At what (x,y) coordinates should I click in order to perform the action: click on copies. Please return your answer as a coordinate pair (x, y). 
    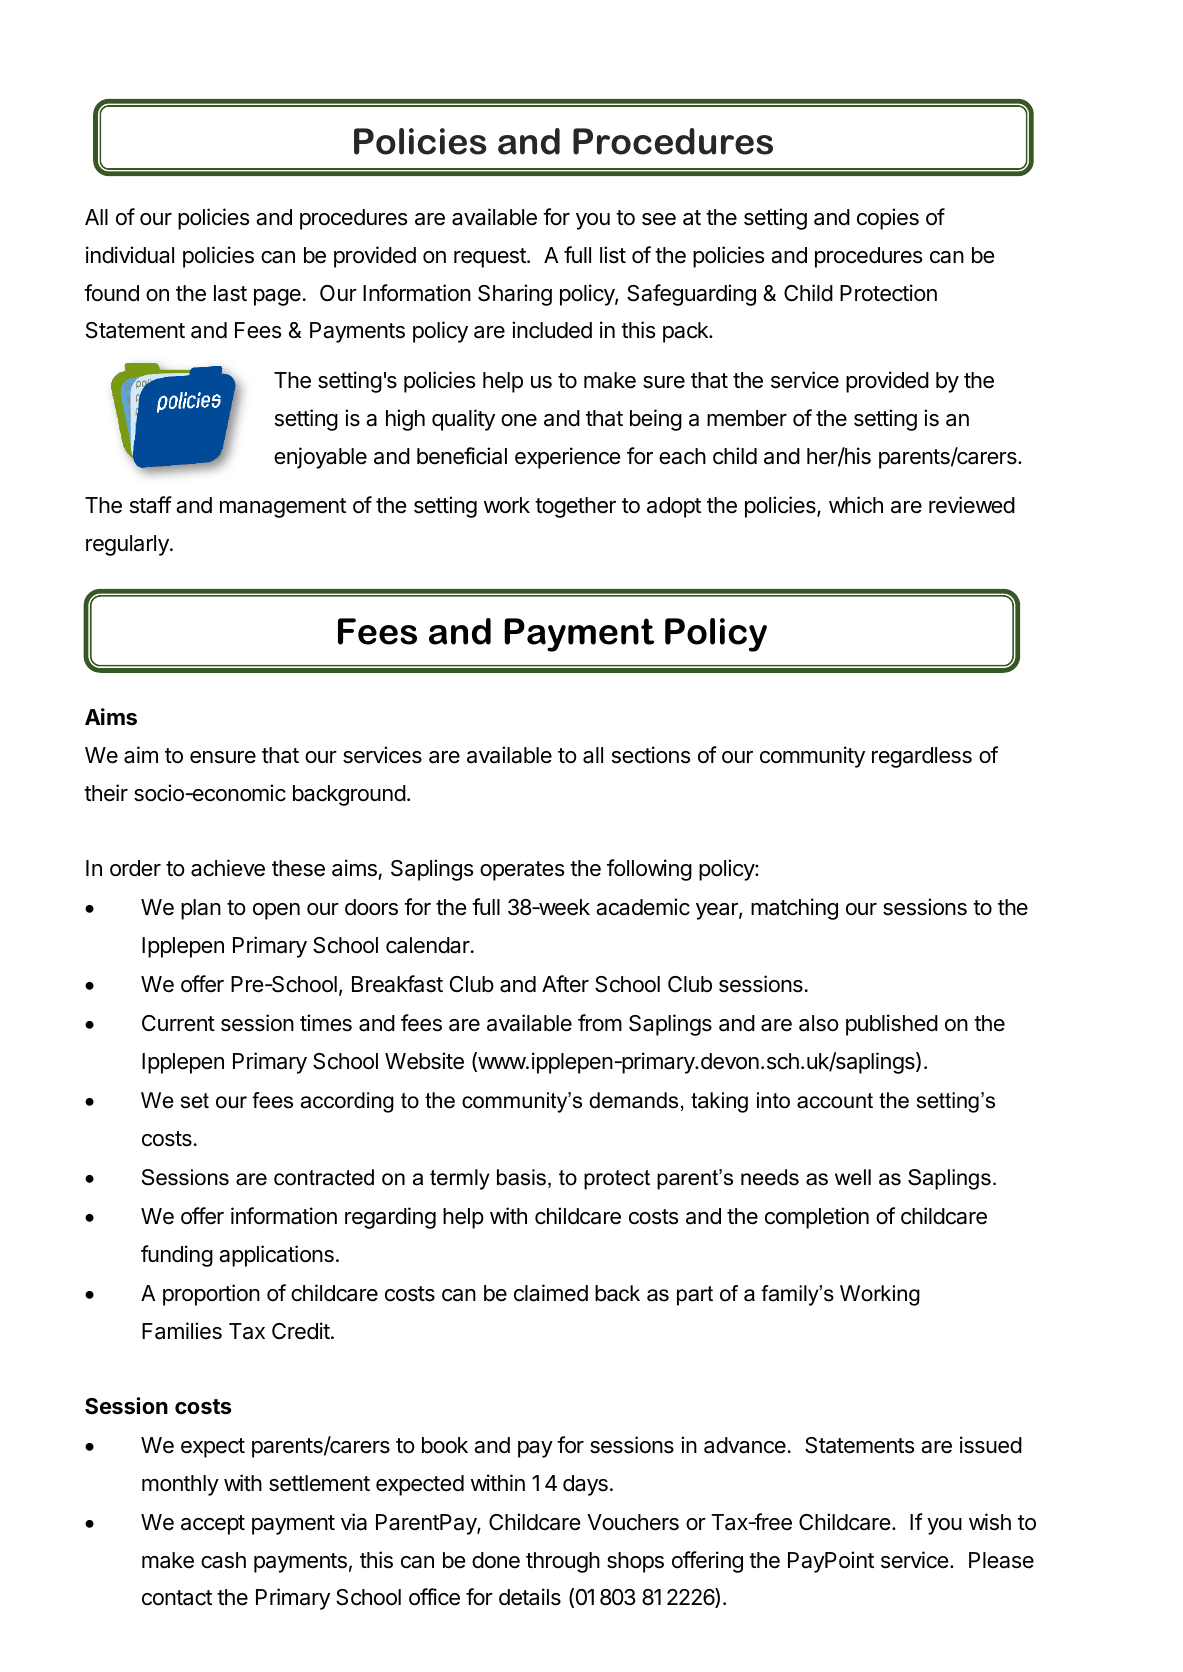
    Looking at the image, I should click on (888, 219).
